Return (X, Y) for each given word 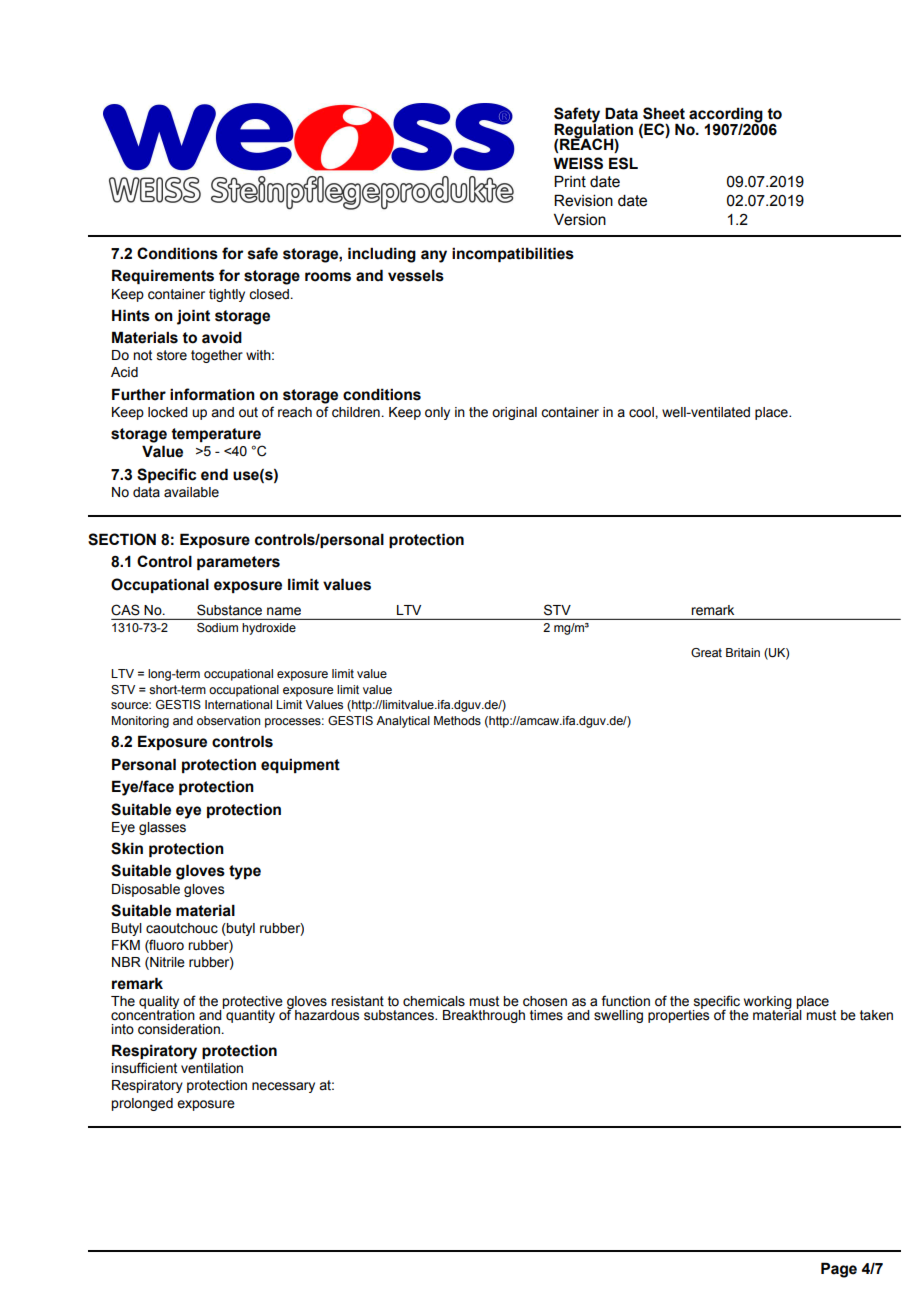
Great (706, 652)
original (514, 413)
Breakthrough (484, 1016)
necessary (283, 1087)
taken (876, 1015)
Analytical (403, 722)
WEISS (578, 163)
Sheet (664, 113)
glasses (162, 828)
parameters (238, 563)
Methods (457, 720)
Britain (743, 652)
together (217, 356)
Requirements (163, 276)
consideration (179, 1029)
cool (642, 412)
